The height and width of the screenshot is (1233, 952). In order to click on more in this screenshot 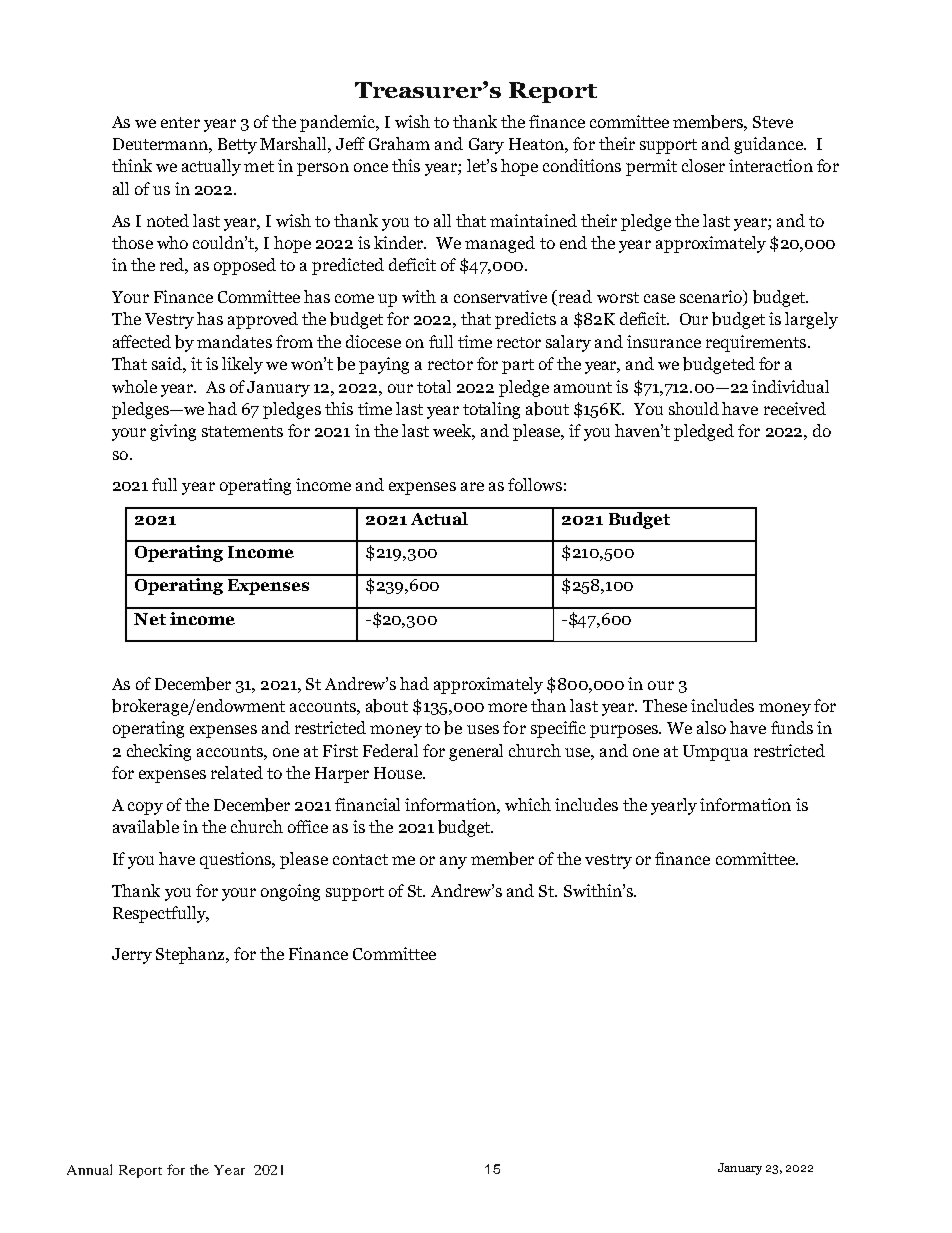, I will do `click(507, 707)`.
